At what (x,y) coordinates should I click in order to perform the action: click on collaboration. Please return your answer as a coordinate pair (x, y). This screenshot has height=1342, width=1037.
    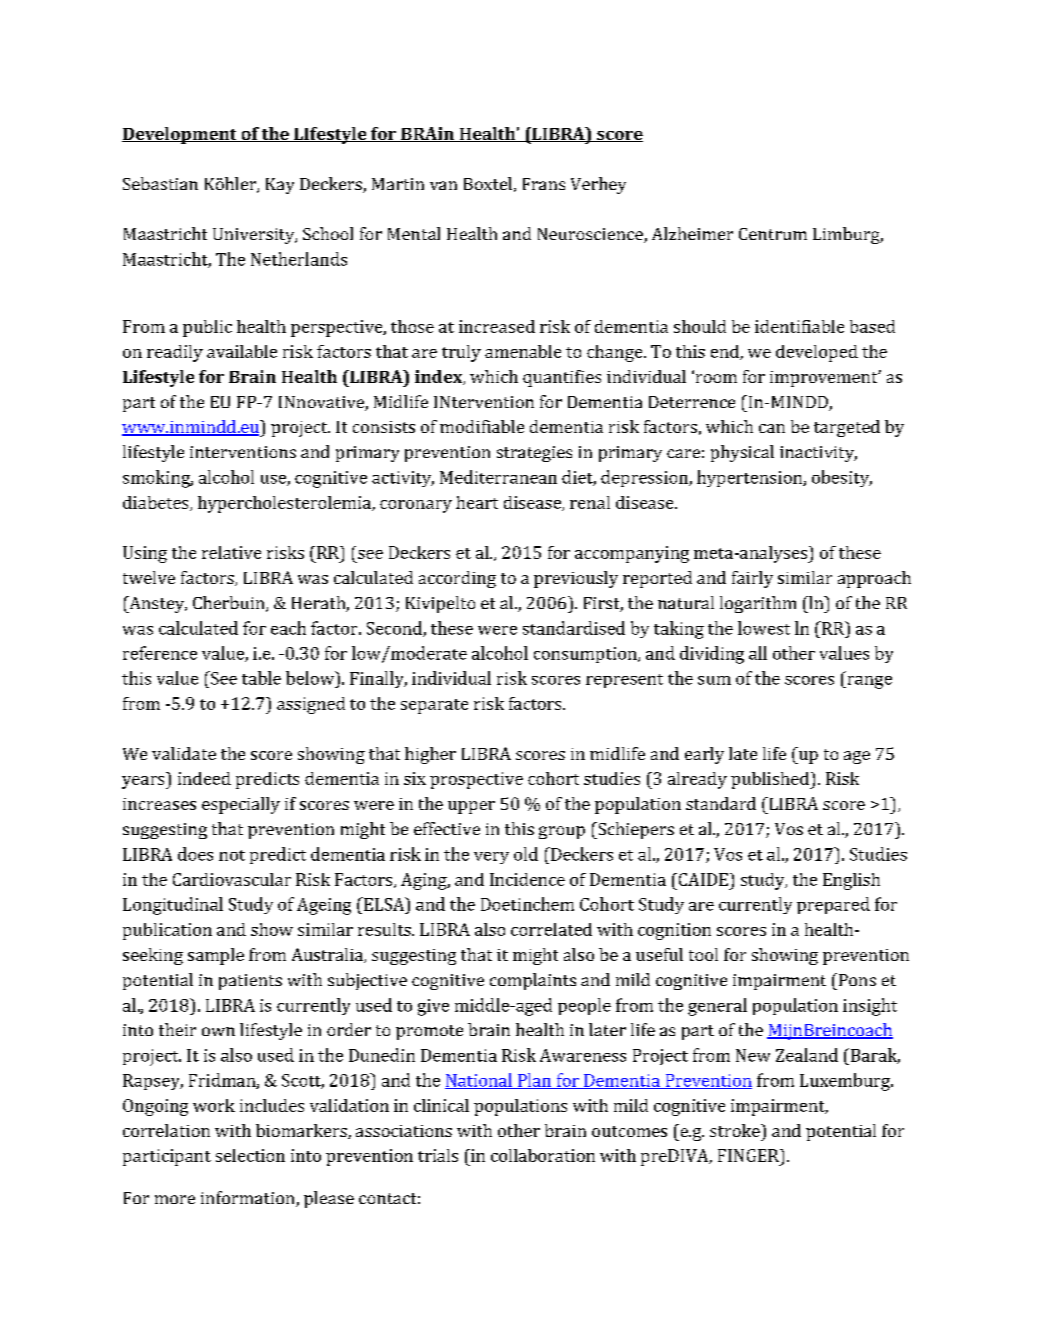
    Looking at the image, I should click on (543, 1155).
